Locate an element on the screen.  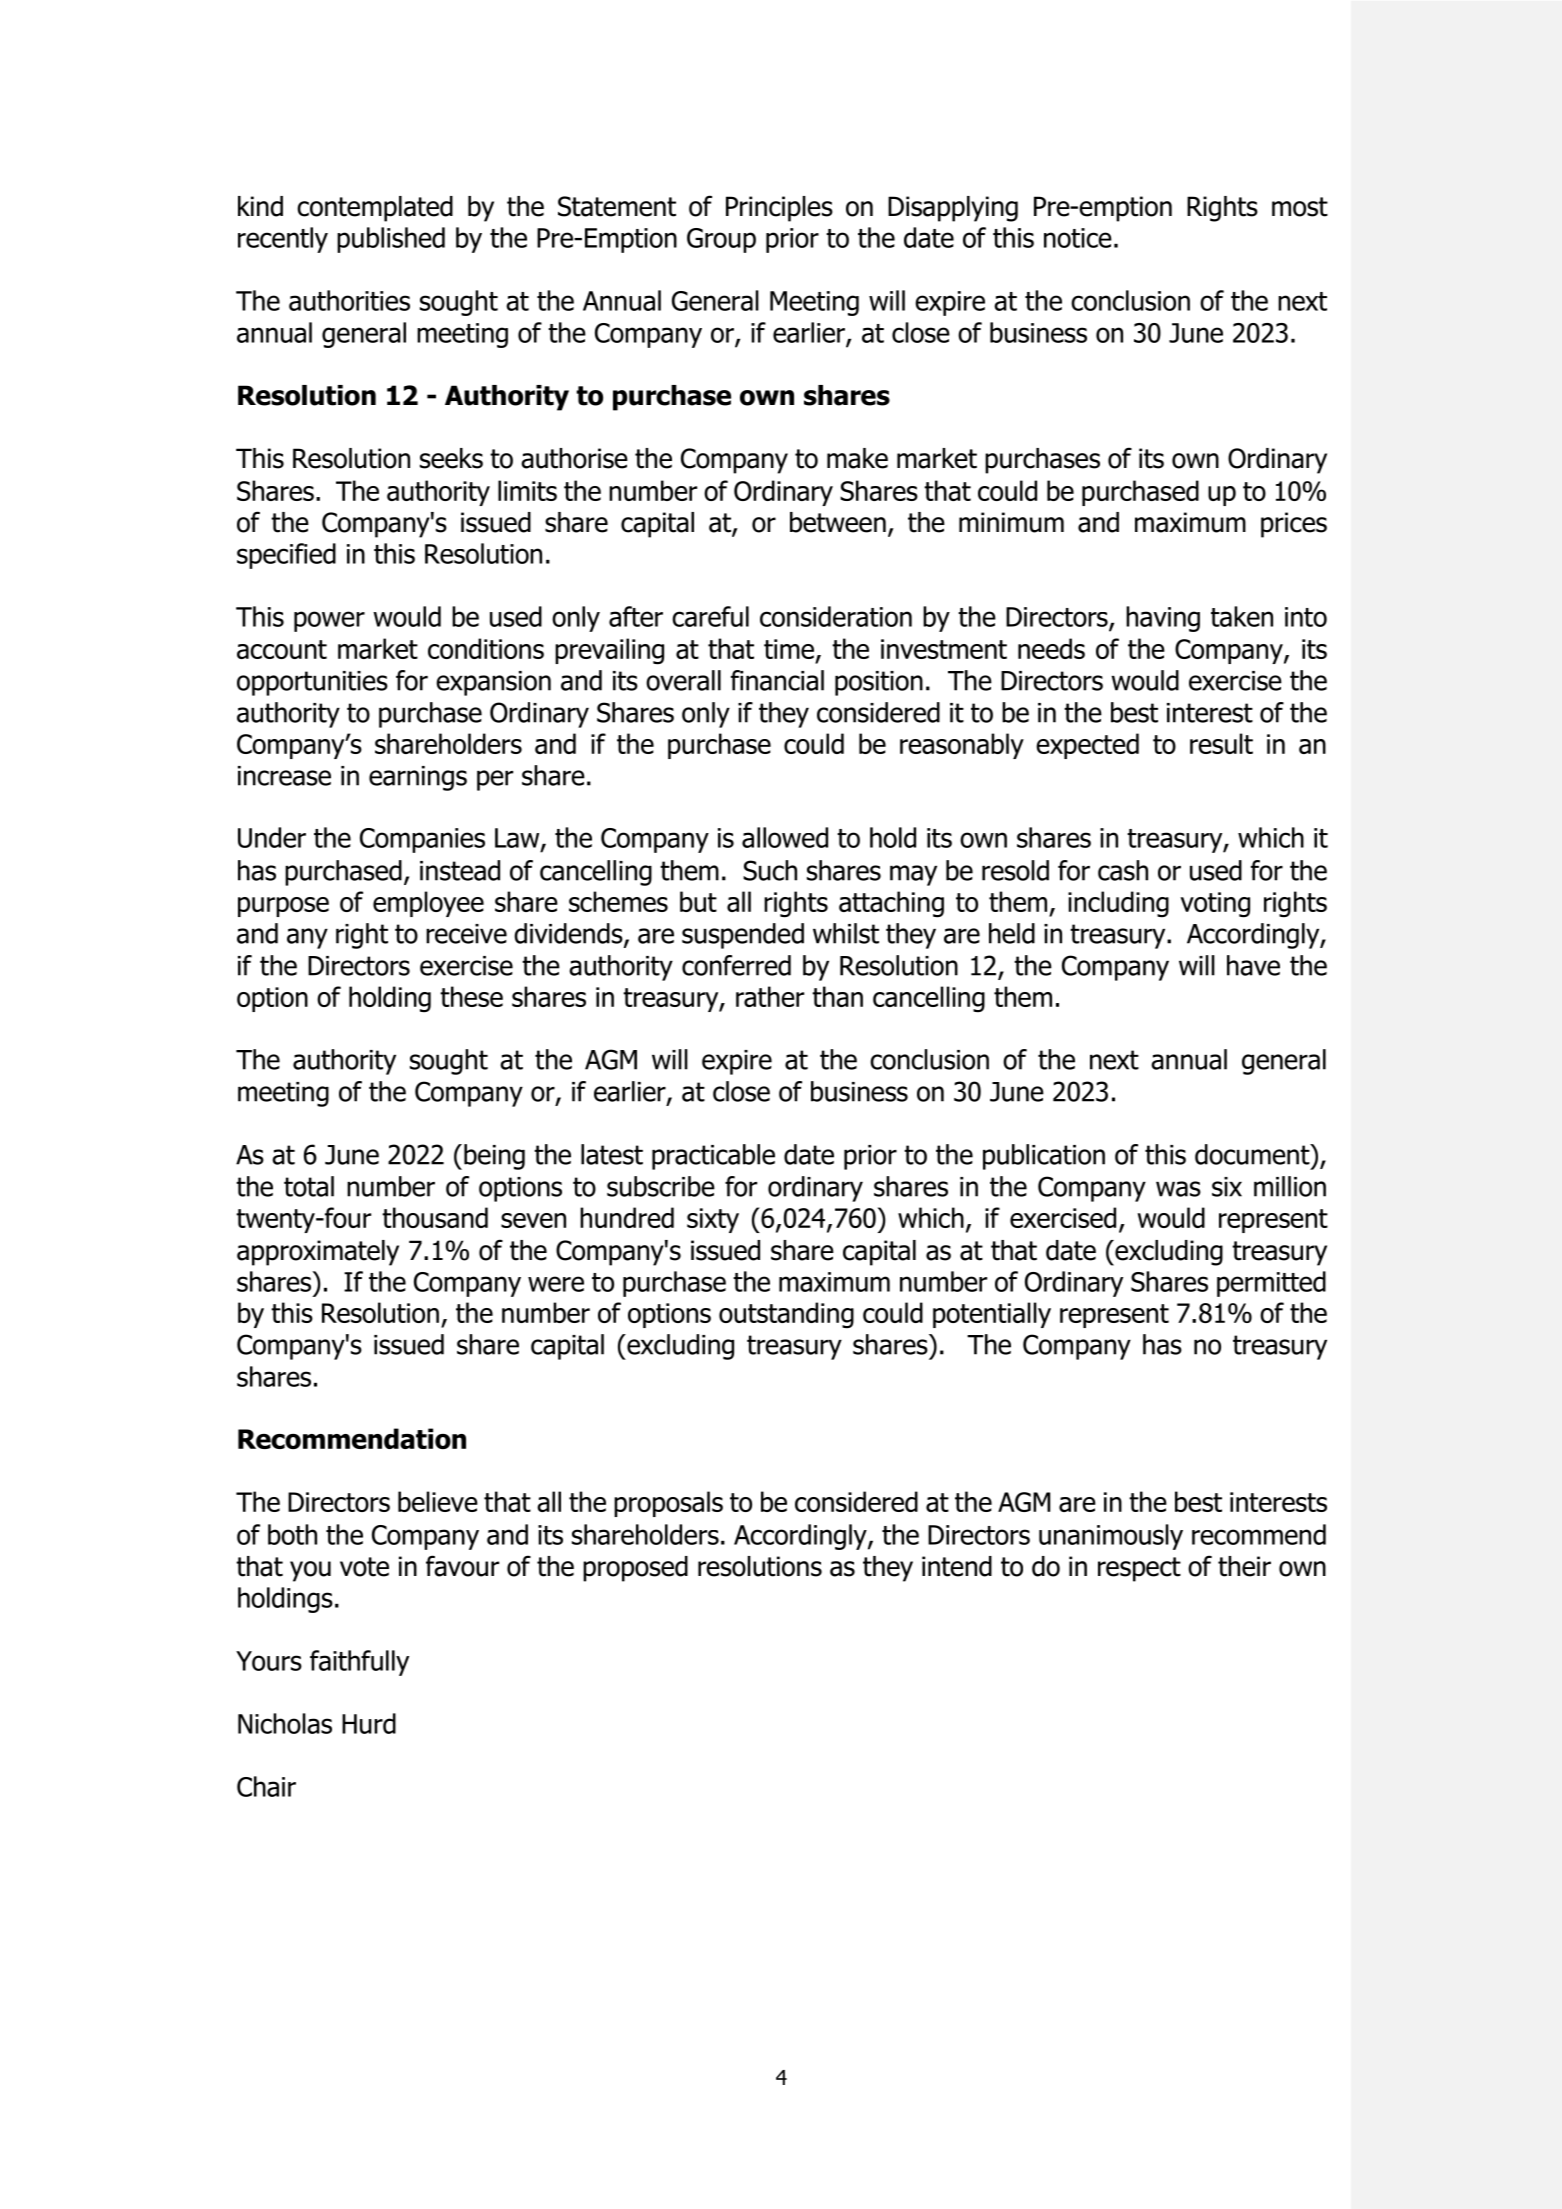
financial is located at coordinates (777, 680).
